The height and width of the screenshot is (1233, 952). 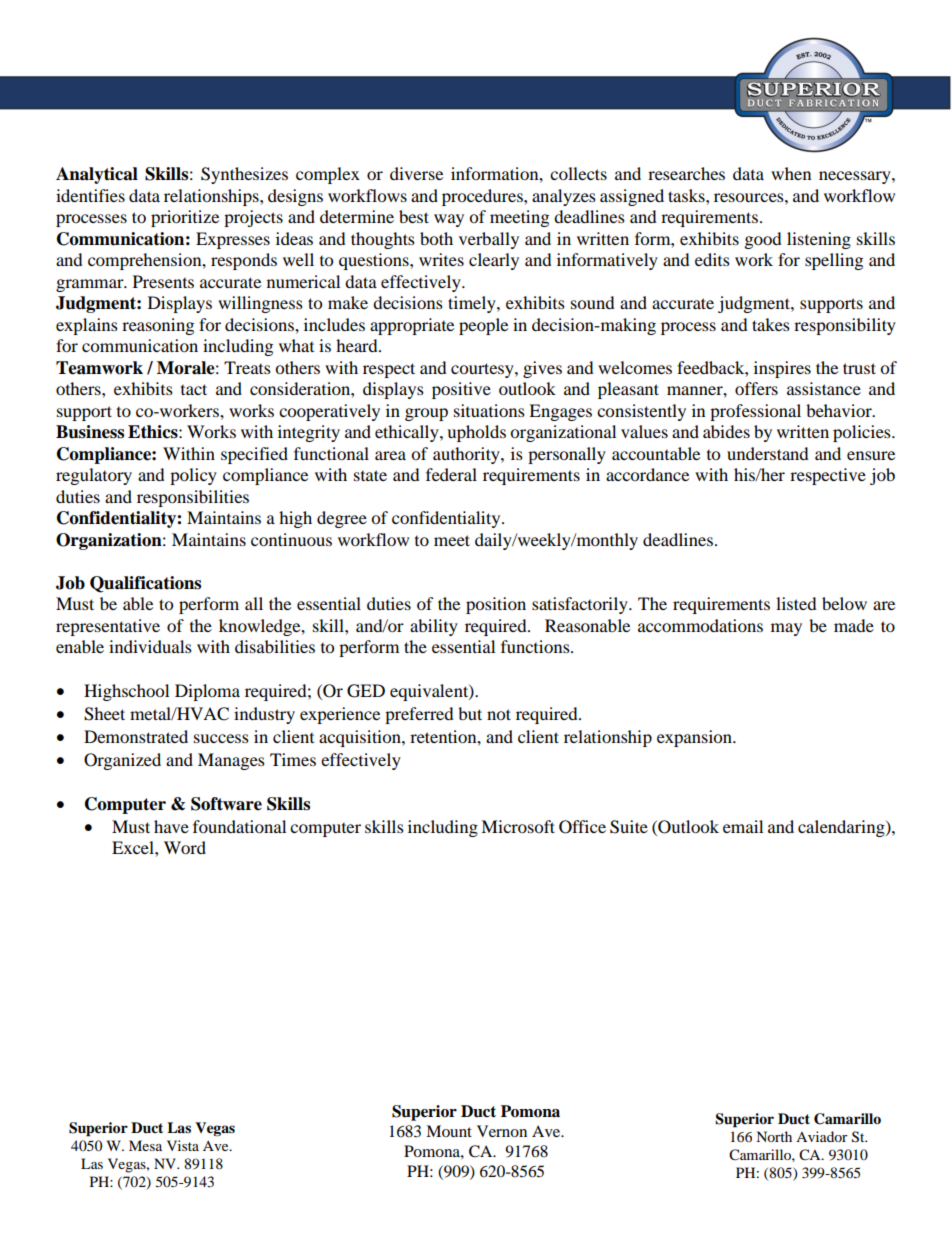 I want to click on understand, so click(x=768, y=453).
